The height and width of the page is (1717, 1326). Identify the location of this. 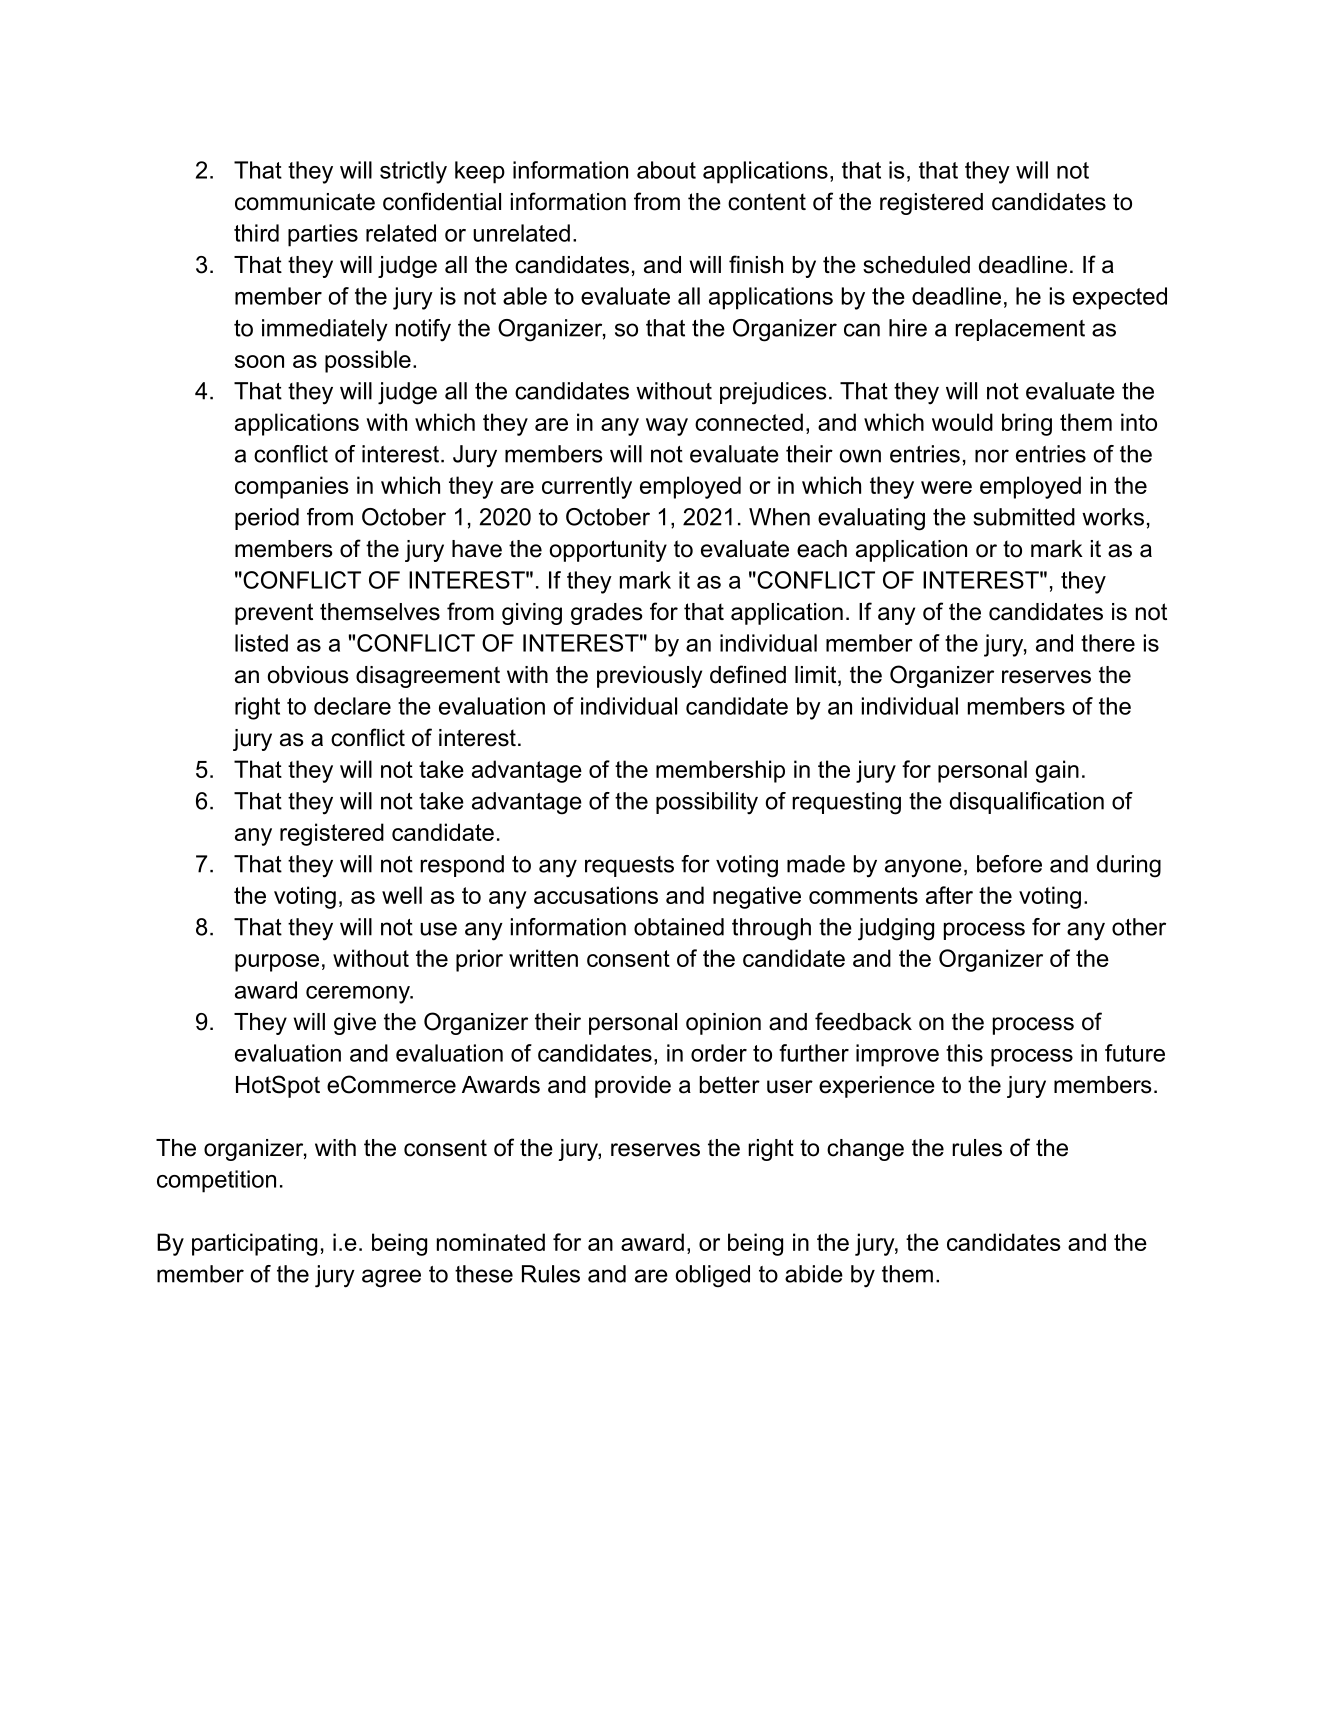
(964, 1053).
